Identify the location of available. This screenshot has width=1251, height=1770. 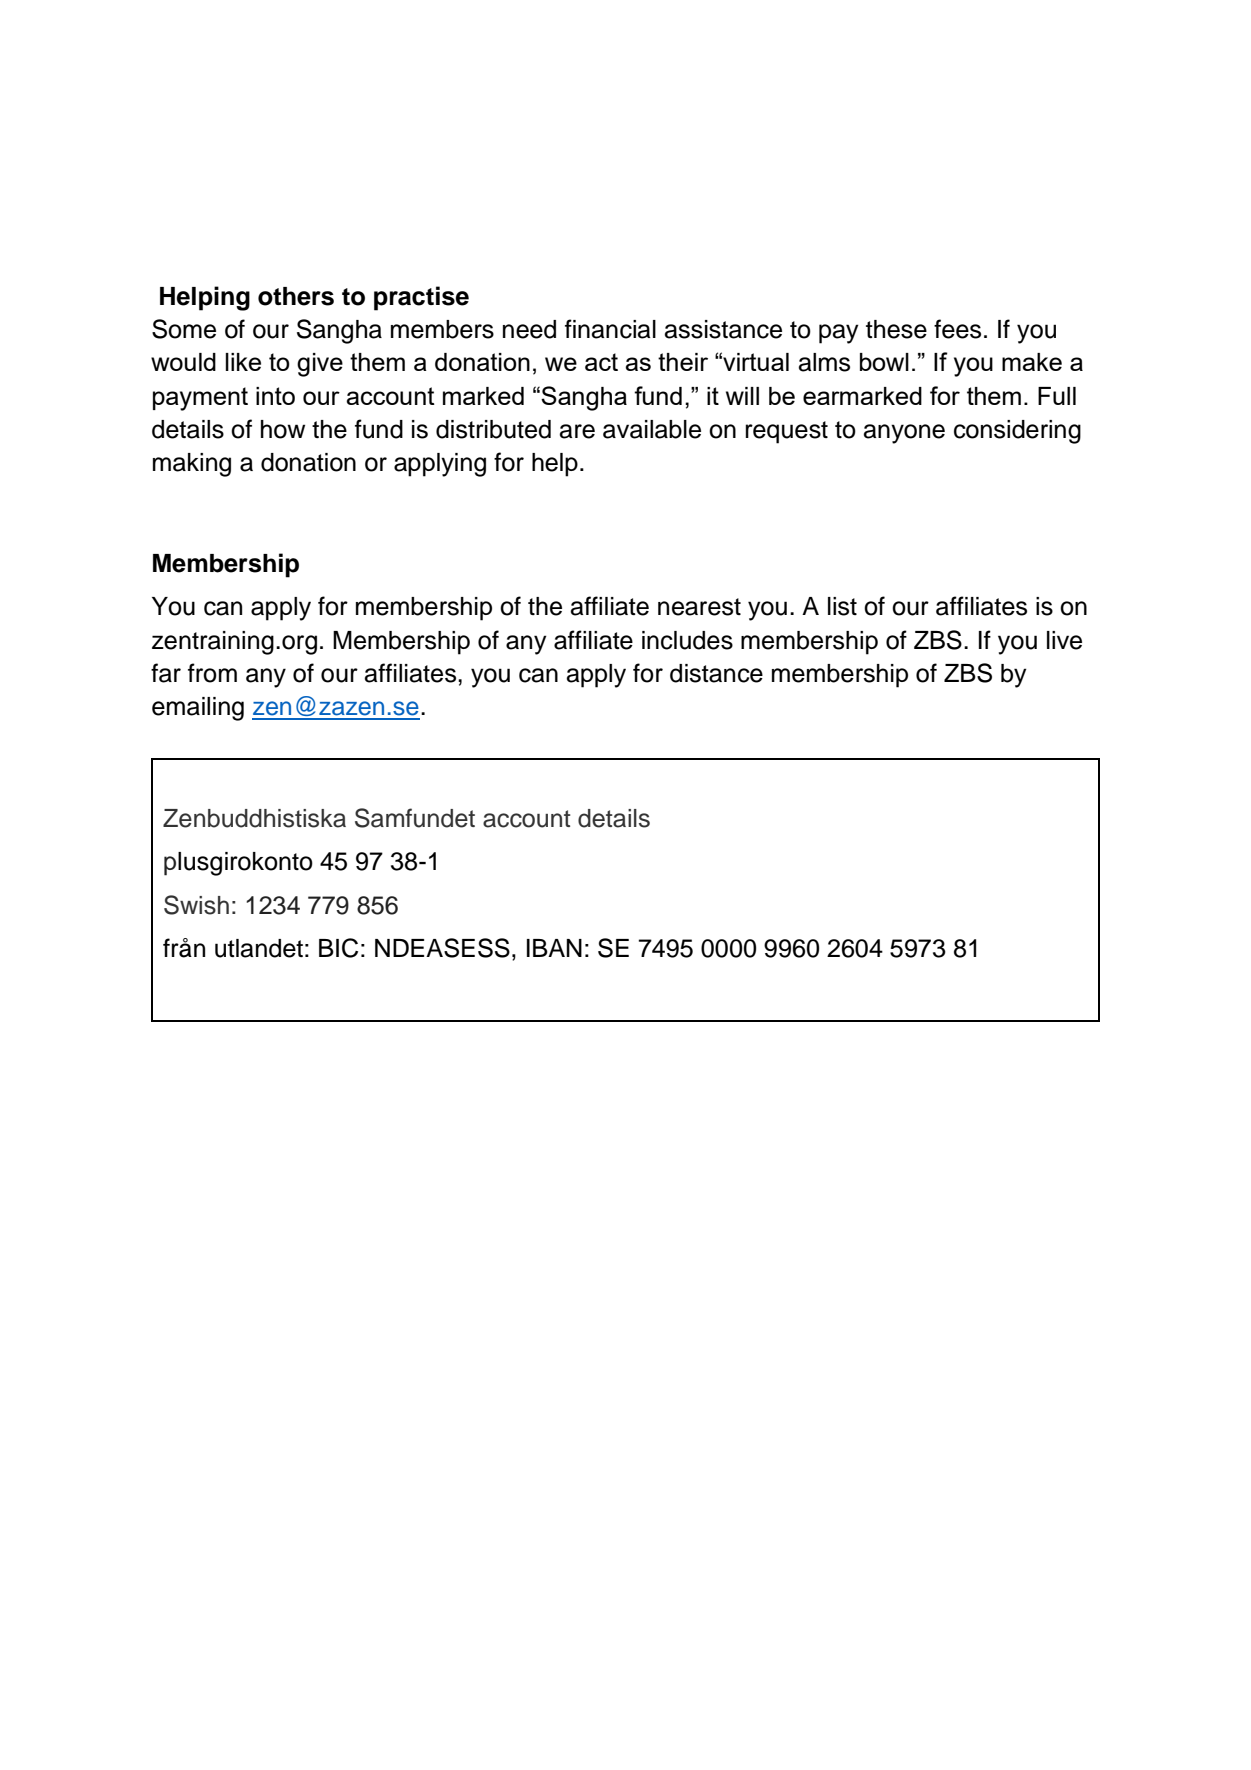
(652, 429).
